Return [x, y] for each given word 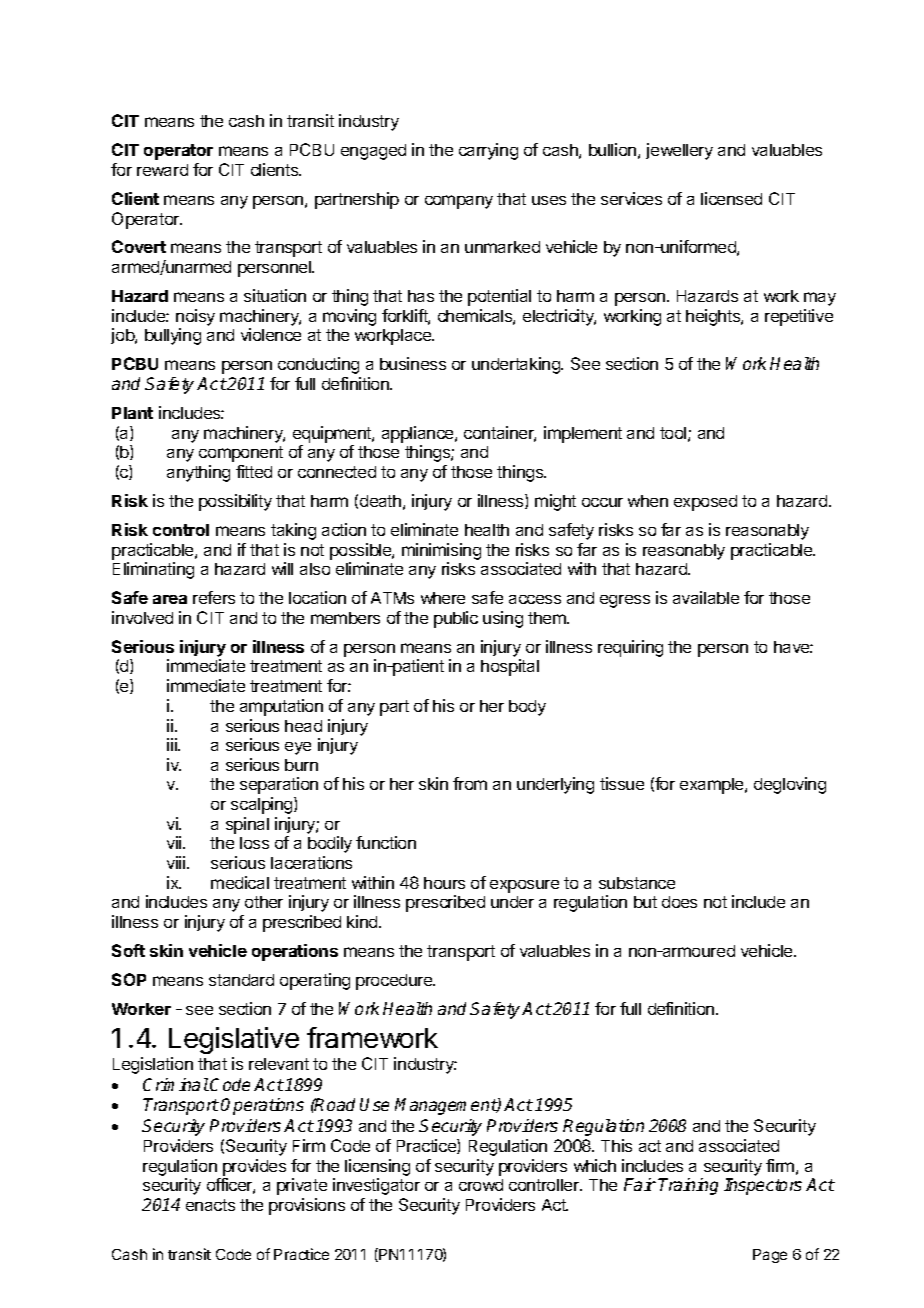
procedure [395, 982]
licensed [731, 198]
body [527, 708]
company [459, 202]
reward [162, 170]
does [679, 902]
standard [241, 980]
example [713, 786]
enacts [210, 1205]
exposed [705, 503]
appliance [419, 434]
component [241, 454]
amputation [281, 707]
